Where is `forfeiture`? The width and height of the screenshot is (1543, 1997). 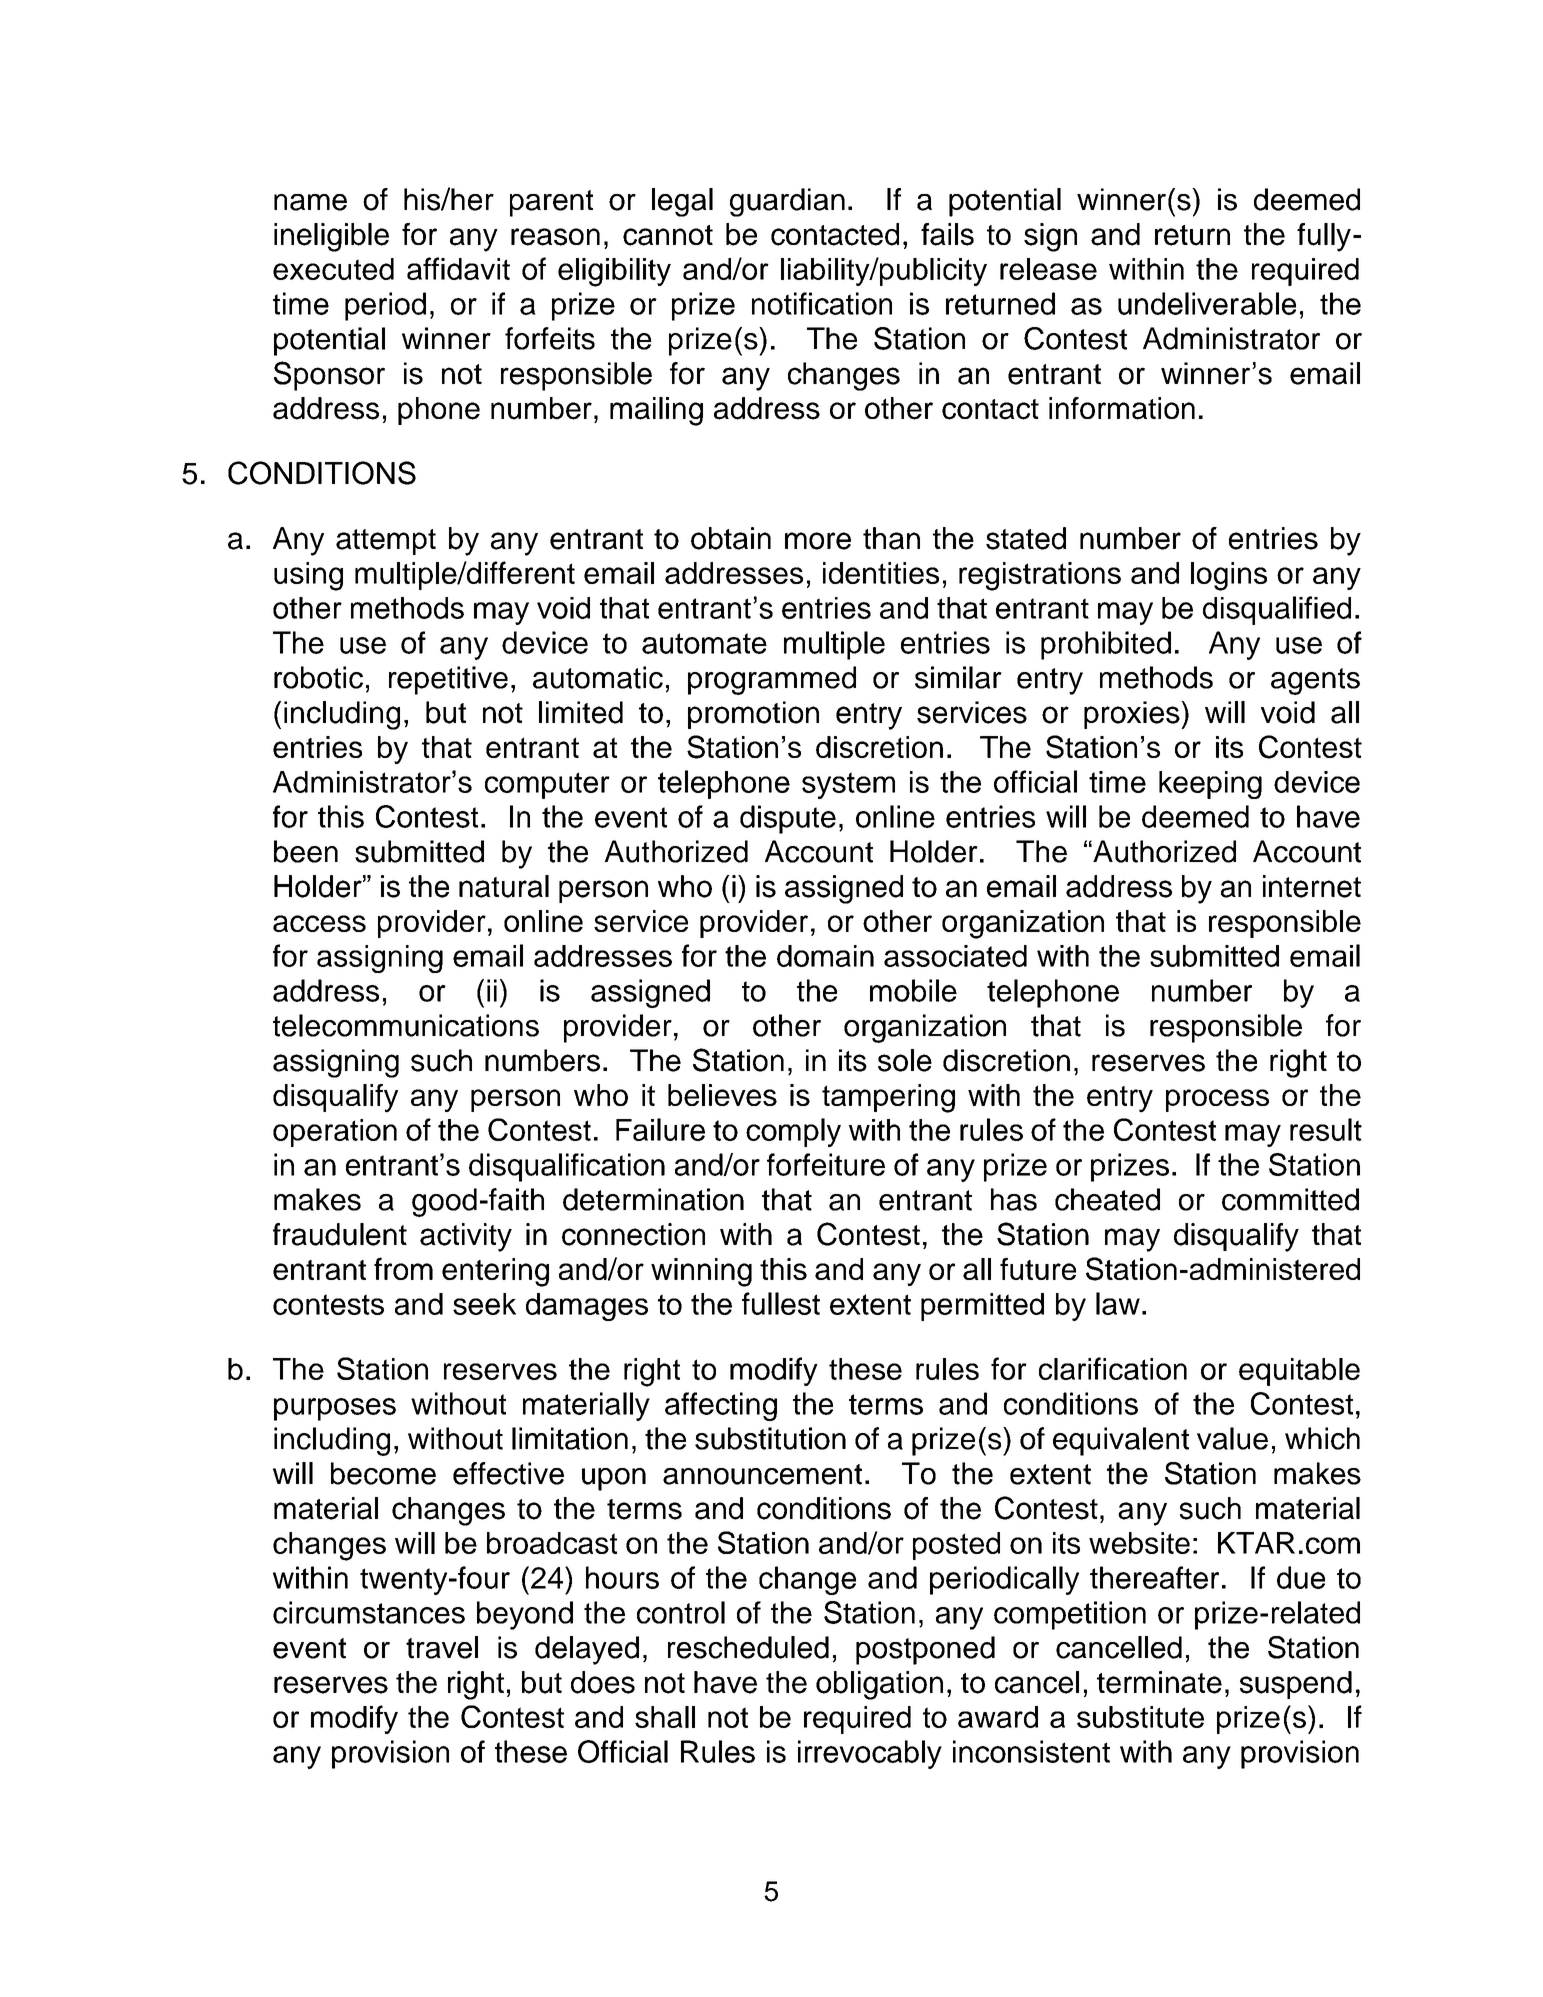
forfeiture is located at coordinates (826, 1164).
